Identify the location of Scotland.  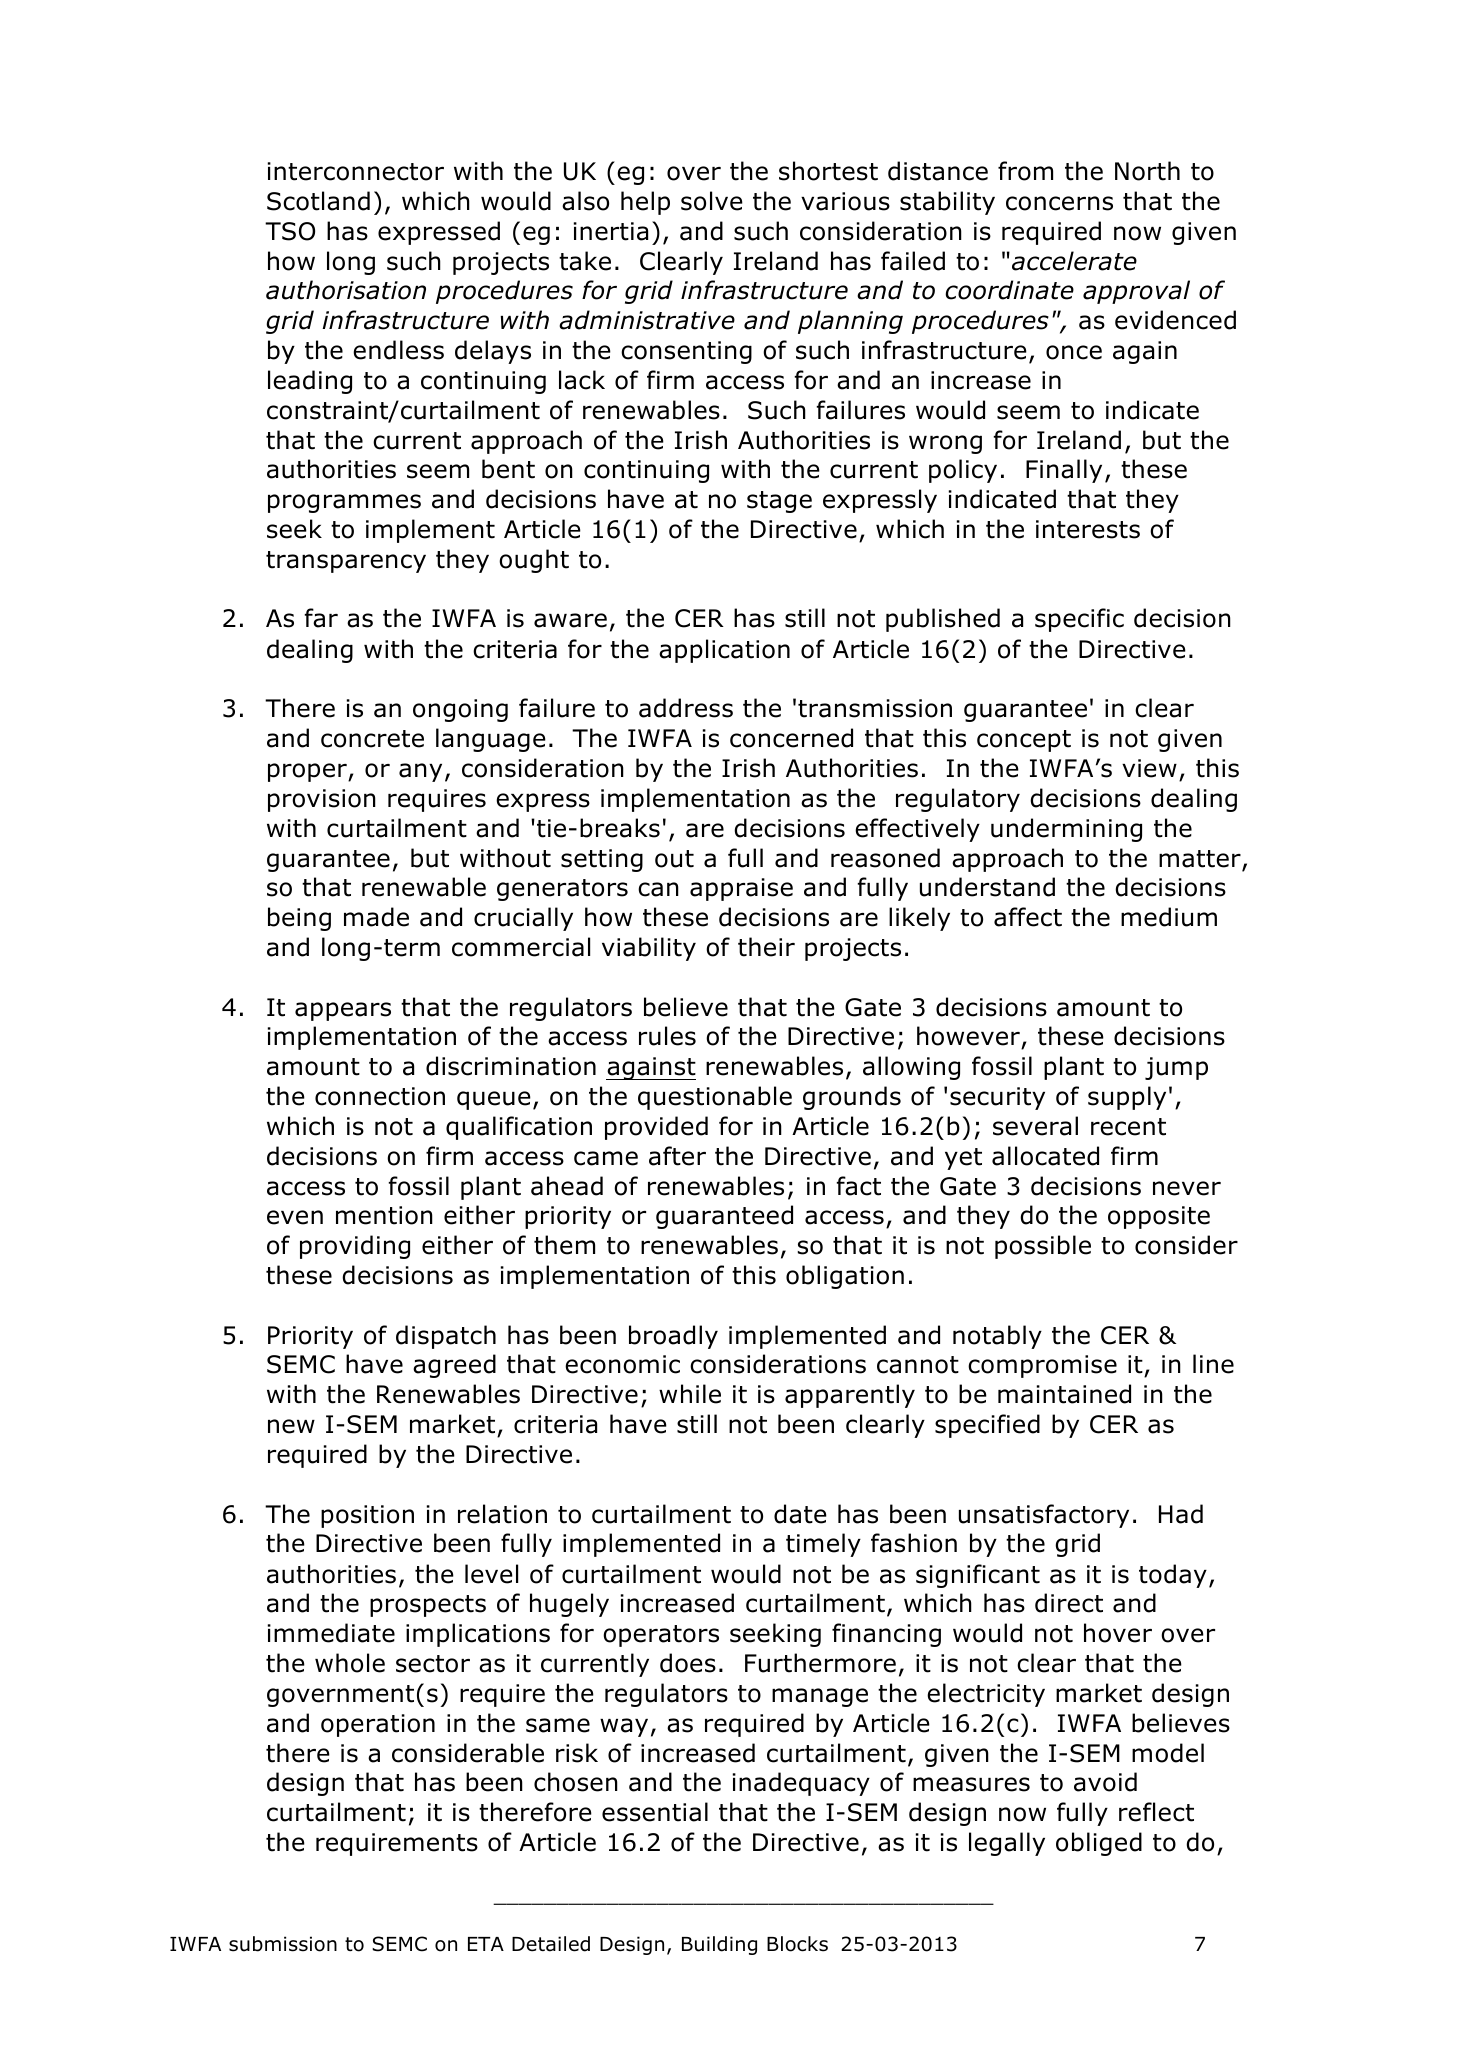
(318, 201).
